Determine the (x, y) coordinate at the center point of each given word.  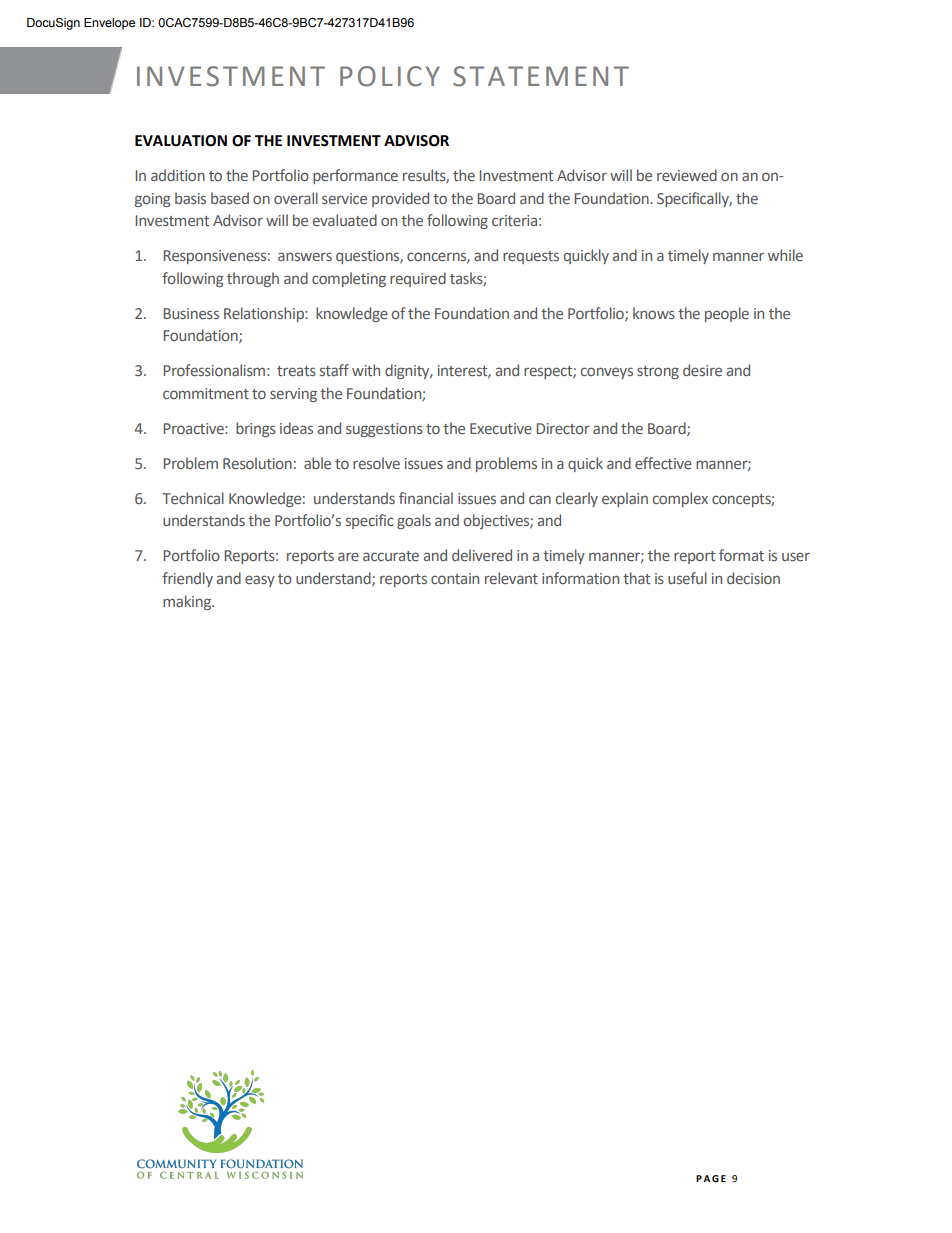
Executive (501, 428)
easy (260, 581)
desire (702, 370)
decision (753, 578)
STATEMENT (541, 76)
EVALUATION (181, 141)
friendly (187, 579)
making (188, 602)
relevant (511, 578)
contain (455, 578)
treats (296, 371)
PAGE (711, 1178)
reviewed (687, 175)
